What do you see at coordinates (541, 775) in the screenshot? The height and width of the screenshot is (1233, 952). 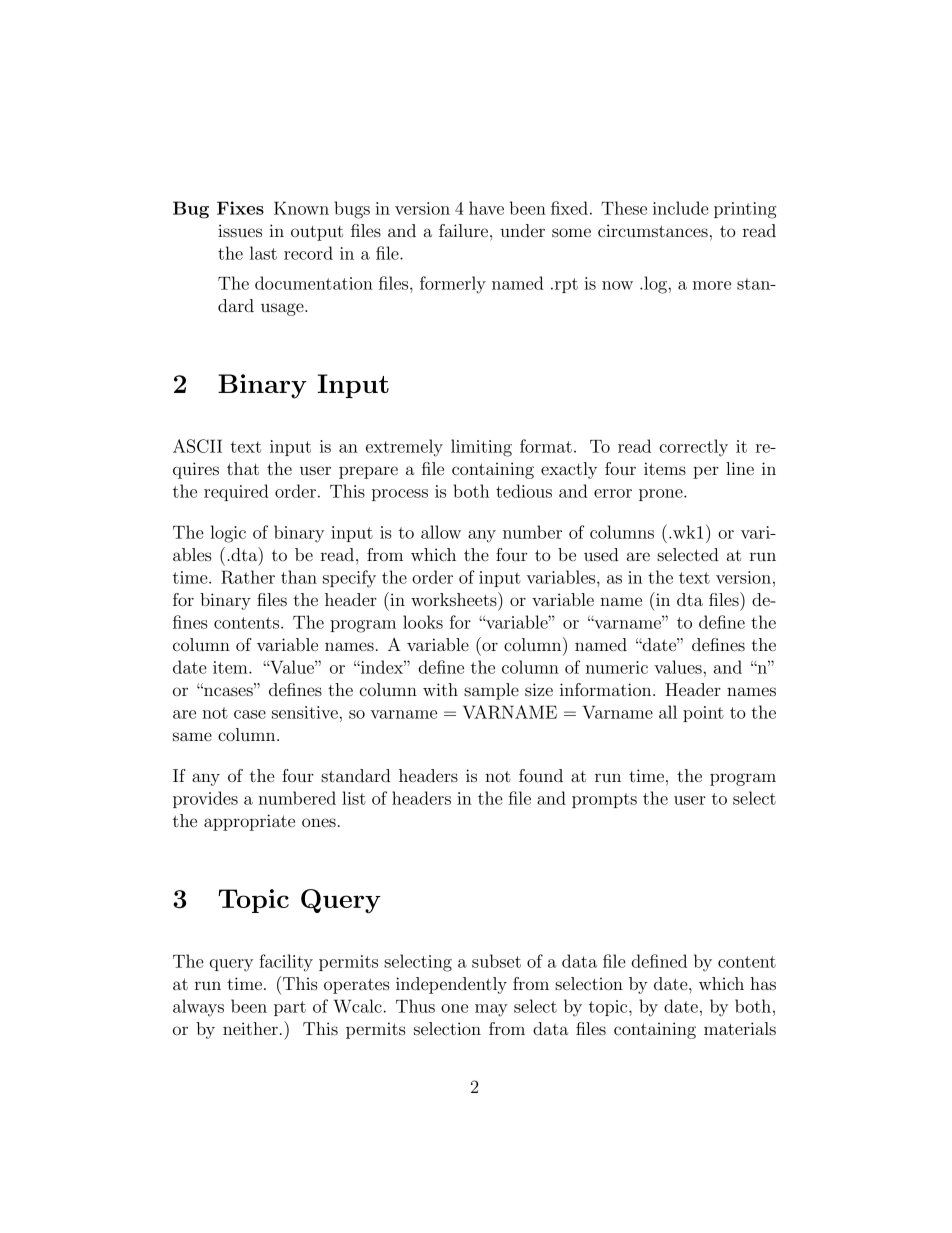 I see `found` at bounding box center [541, 775].
